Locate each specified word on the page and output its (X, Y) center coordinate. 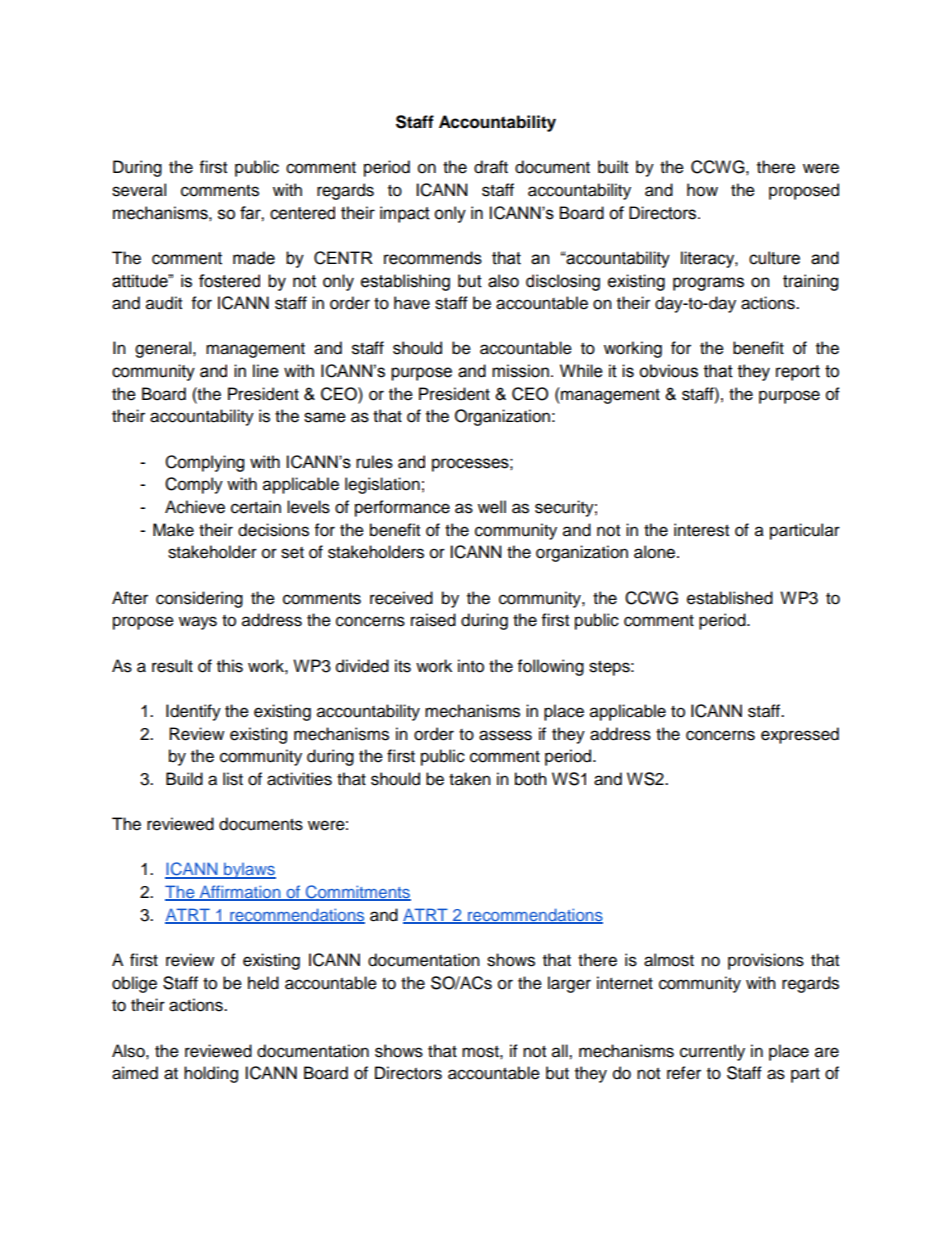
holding (211, 1074)
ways (198, 623)
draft (491, 167)
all (561, 1051)
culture (774, 258)
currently (712, 1052)
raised (433, 620)
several (139, 190)
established (730, 598)
